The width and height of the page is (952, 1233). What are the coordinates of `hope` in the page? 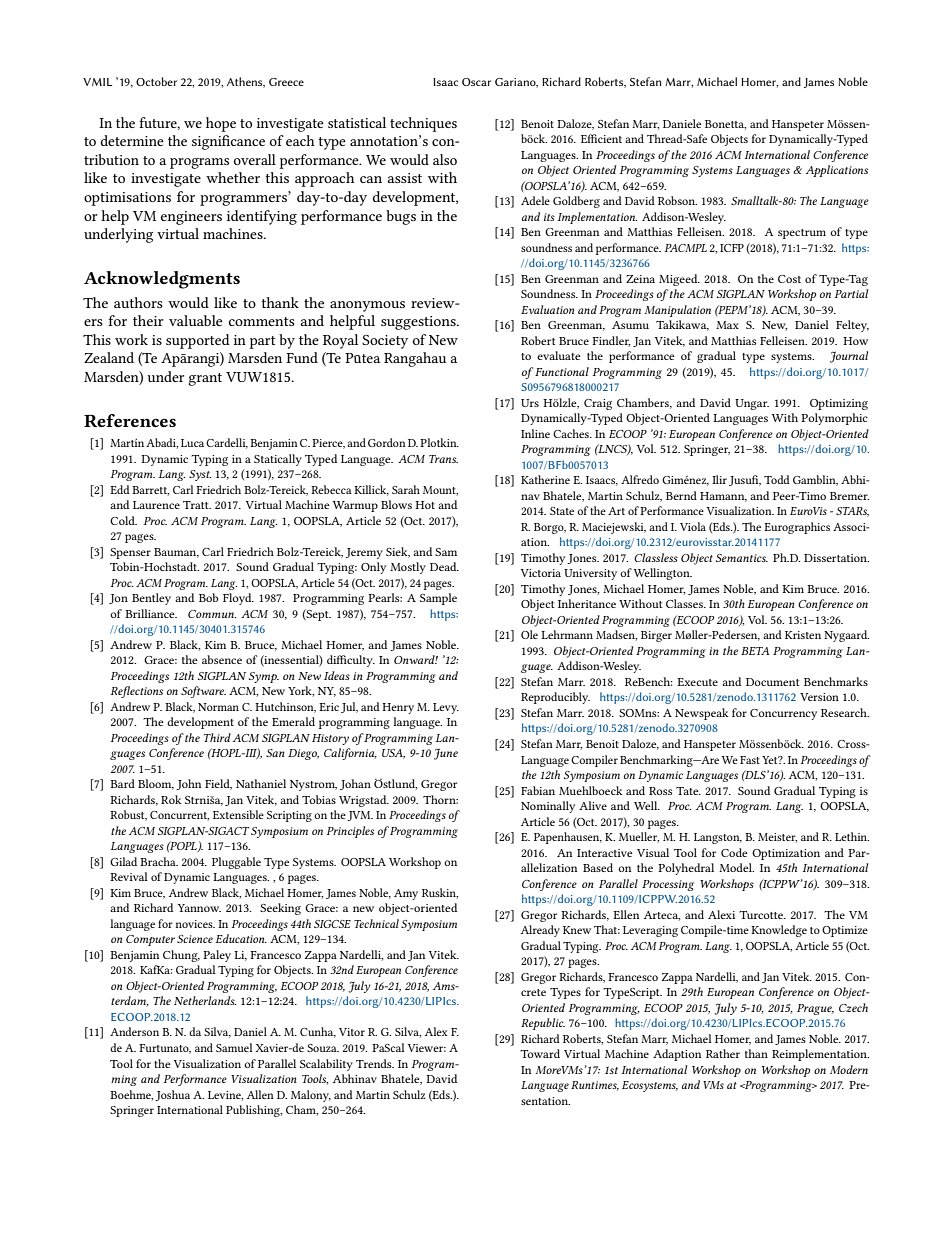 It's located at (221, 124).
